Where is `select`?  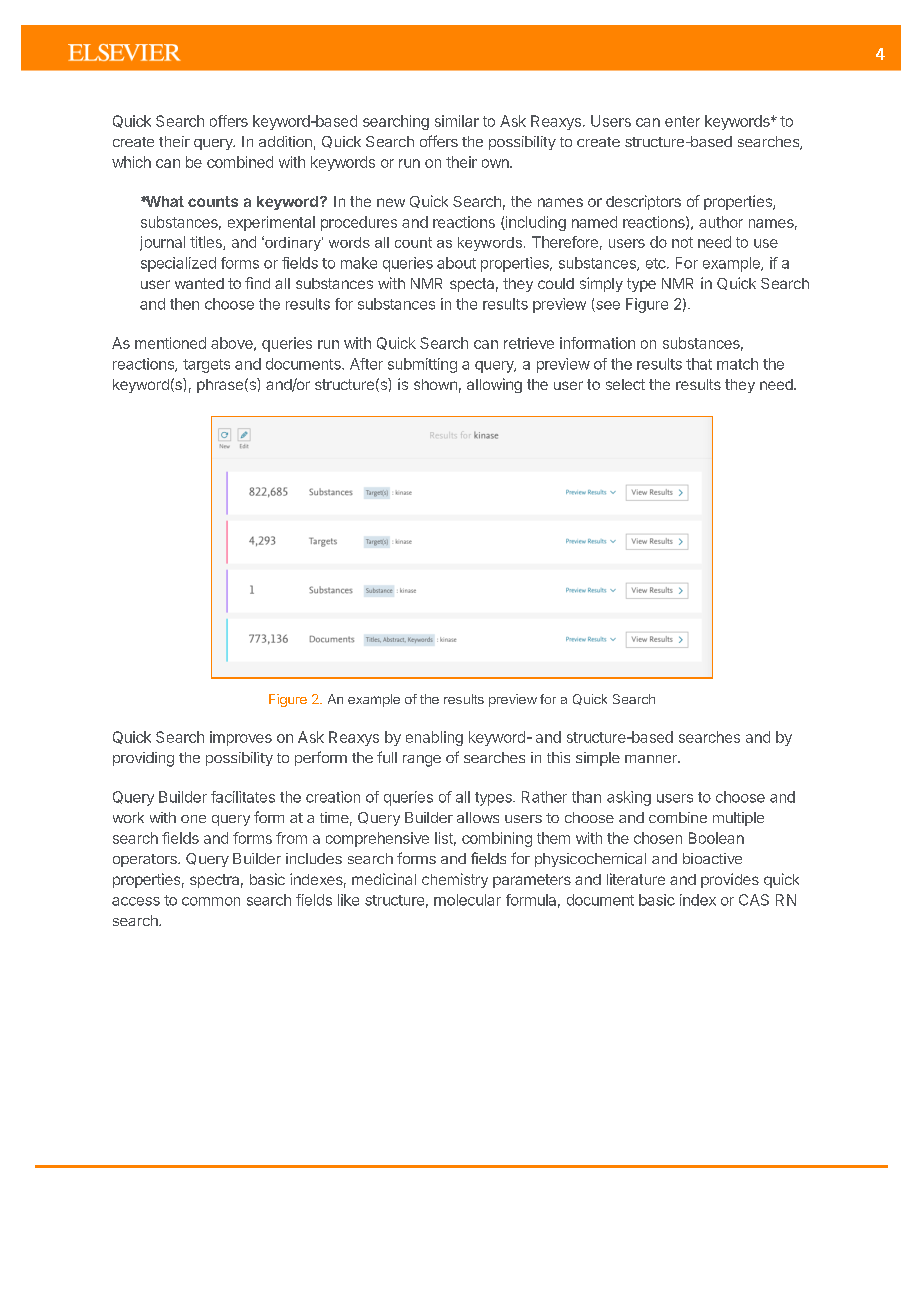 select is located at coordinates (625, 384).
